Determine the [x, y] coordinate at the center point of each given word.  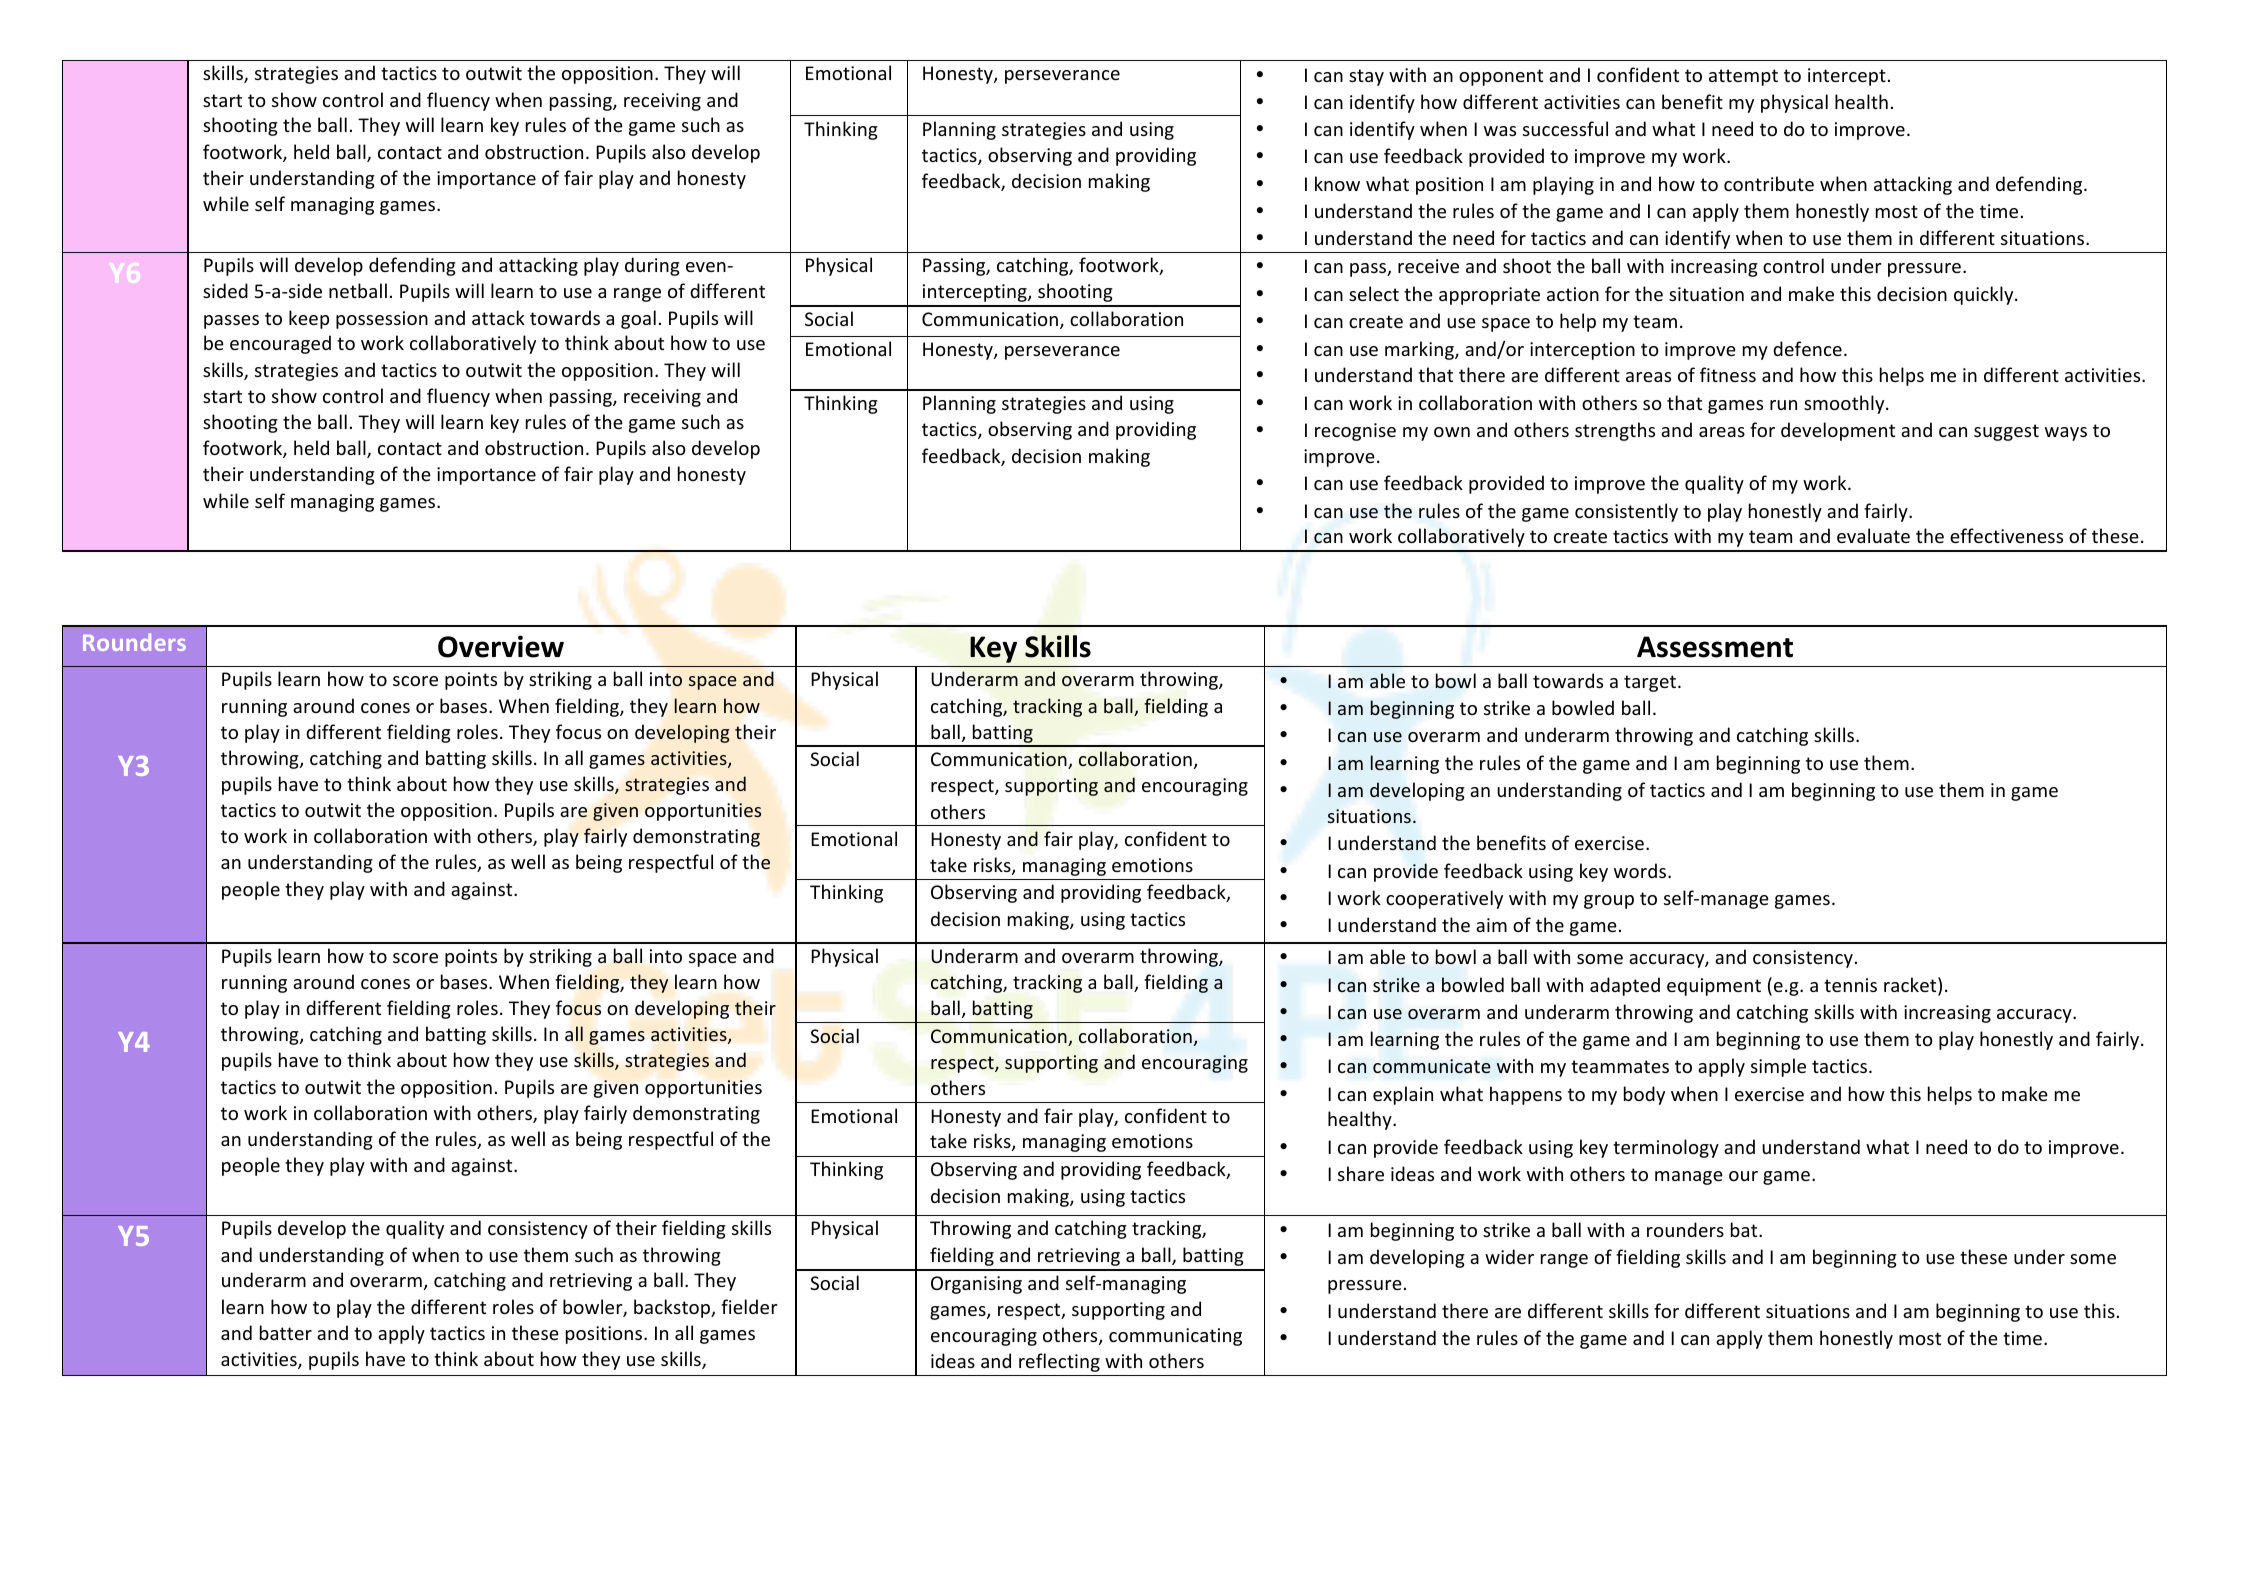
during [652, 266]
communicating [1175, 1337]
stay [1366, 77]
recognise [1355, 432]
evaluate [1873, 535]
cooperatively [1444, 899]
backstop [673, 1308]
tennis [1850, 985]
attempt [1743, 77]
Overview [501, 646]
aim [1491, 925]
